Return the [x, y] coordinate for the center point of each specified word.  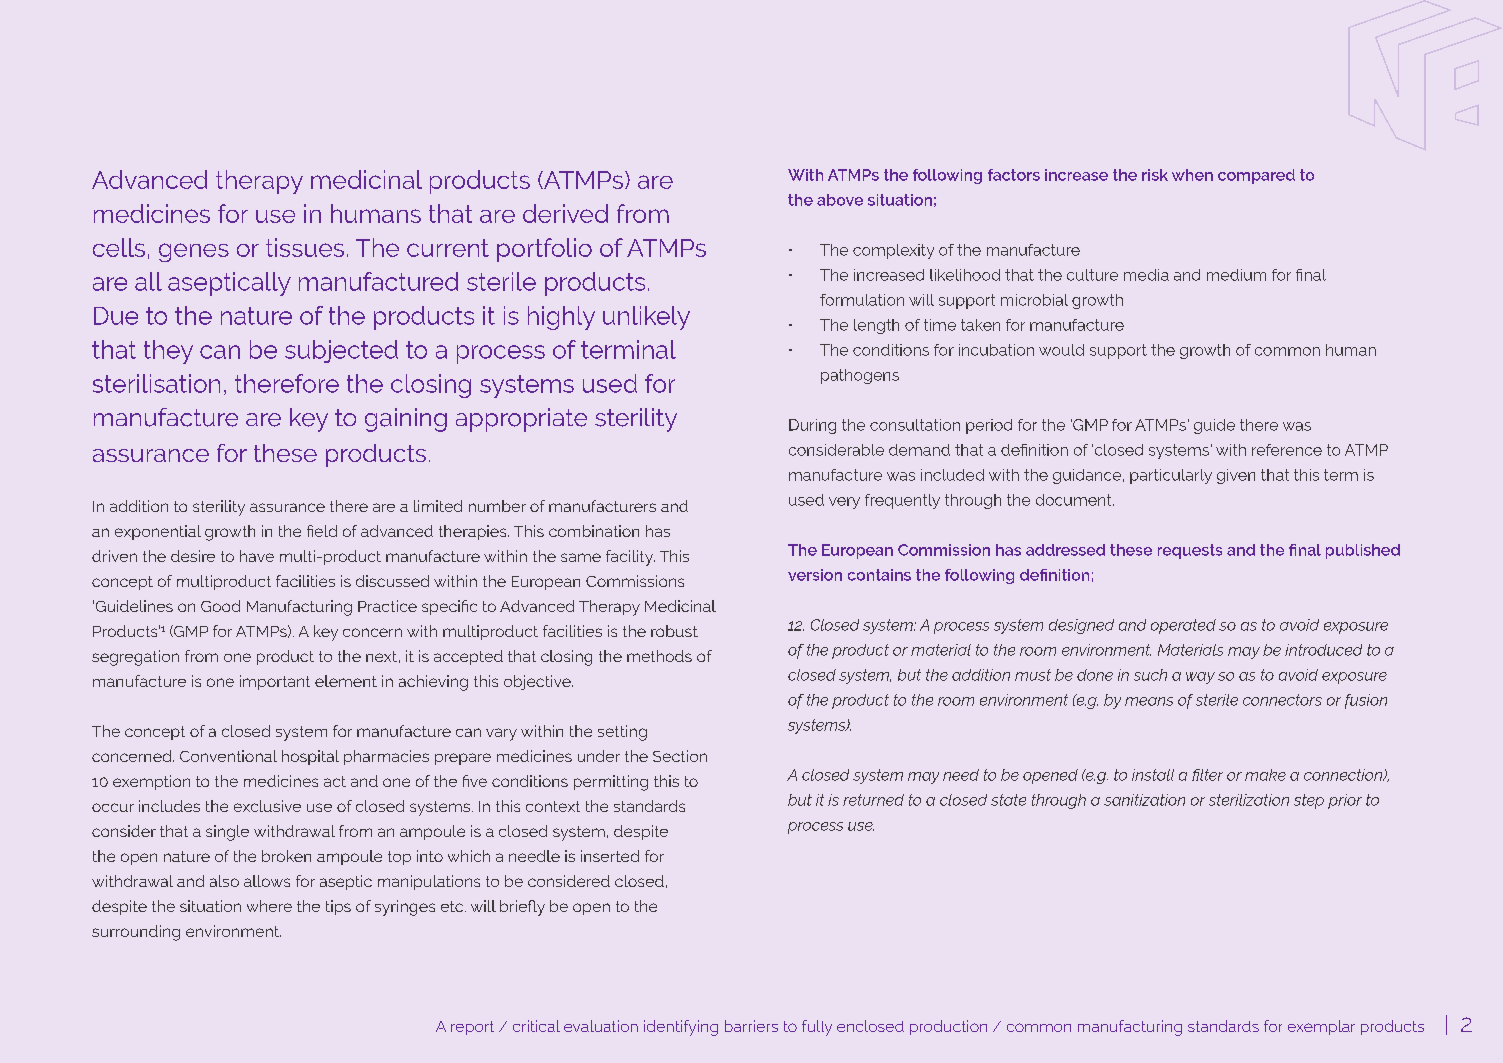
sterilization [1249, 800]
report [472, 1028]
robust [674, 631]
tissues [305, 247]
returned [873, 800]
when [1192, 175]
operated [1183, 626]
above [840, 200]
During [812, 426]
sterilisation [156, 383]
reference [1287, 450]
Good [220, 606]
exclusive [267, 806]
